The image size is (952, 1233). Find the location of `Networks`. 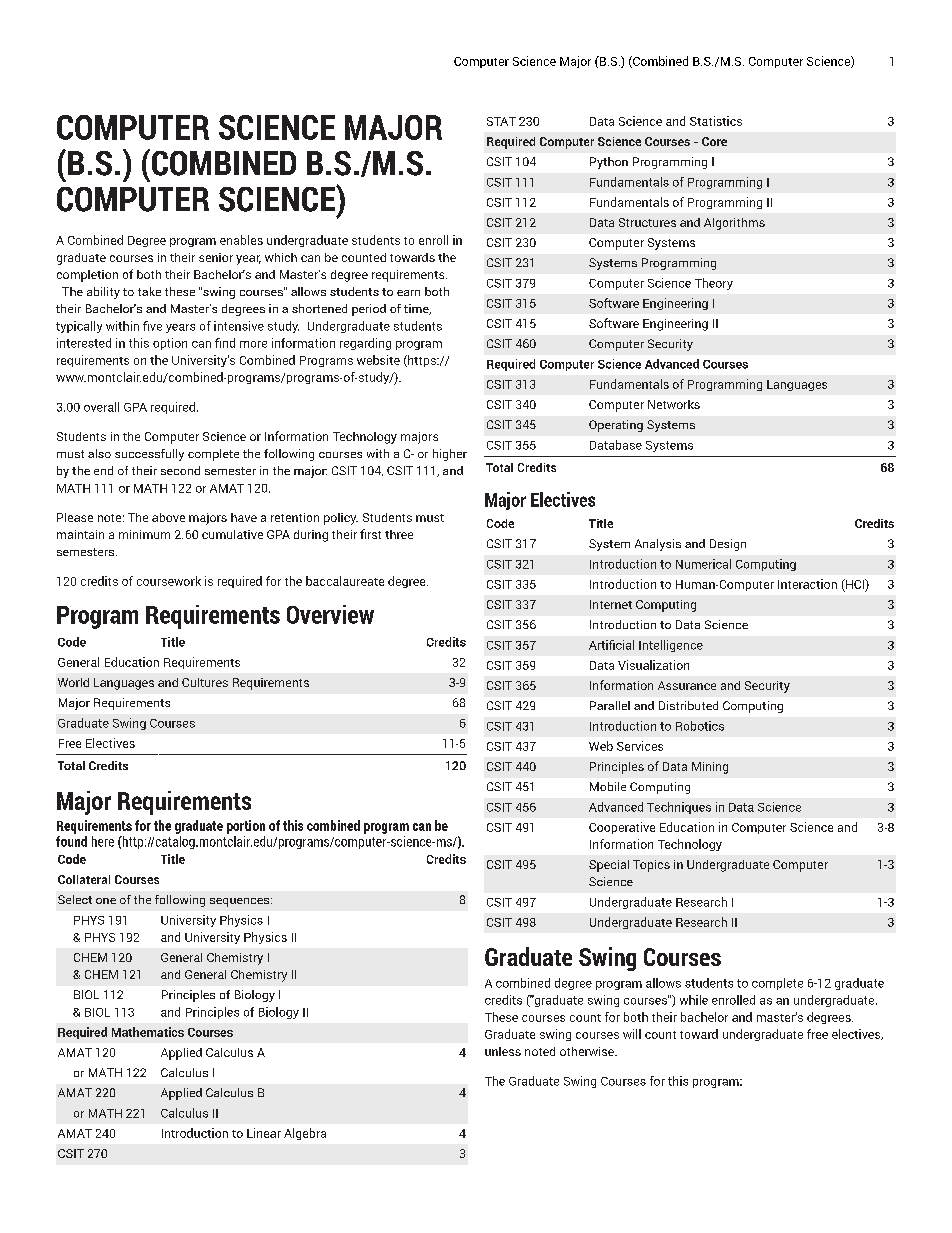

Networks is located at coordinates (674, 404).
